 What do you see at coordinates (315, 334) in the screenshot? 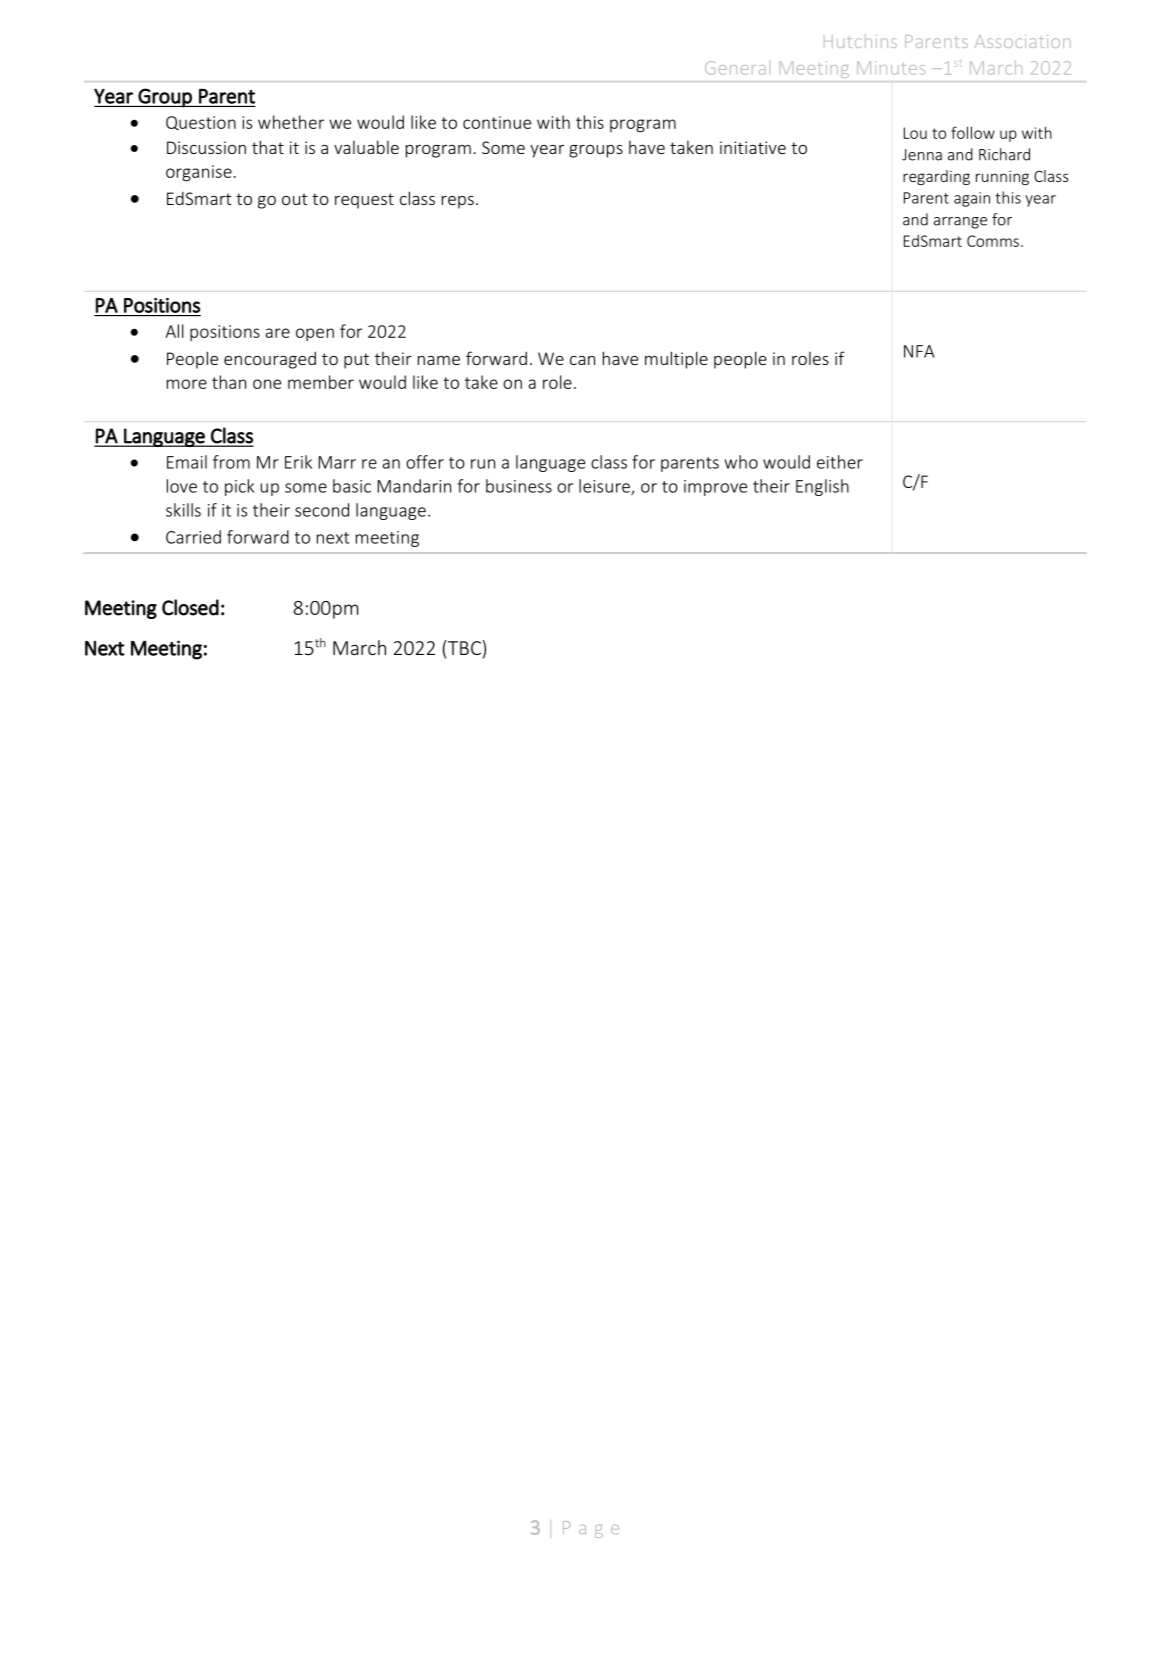
I see `open` at bounding box center [315, 334].
